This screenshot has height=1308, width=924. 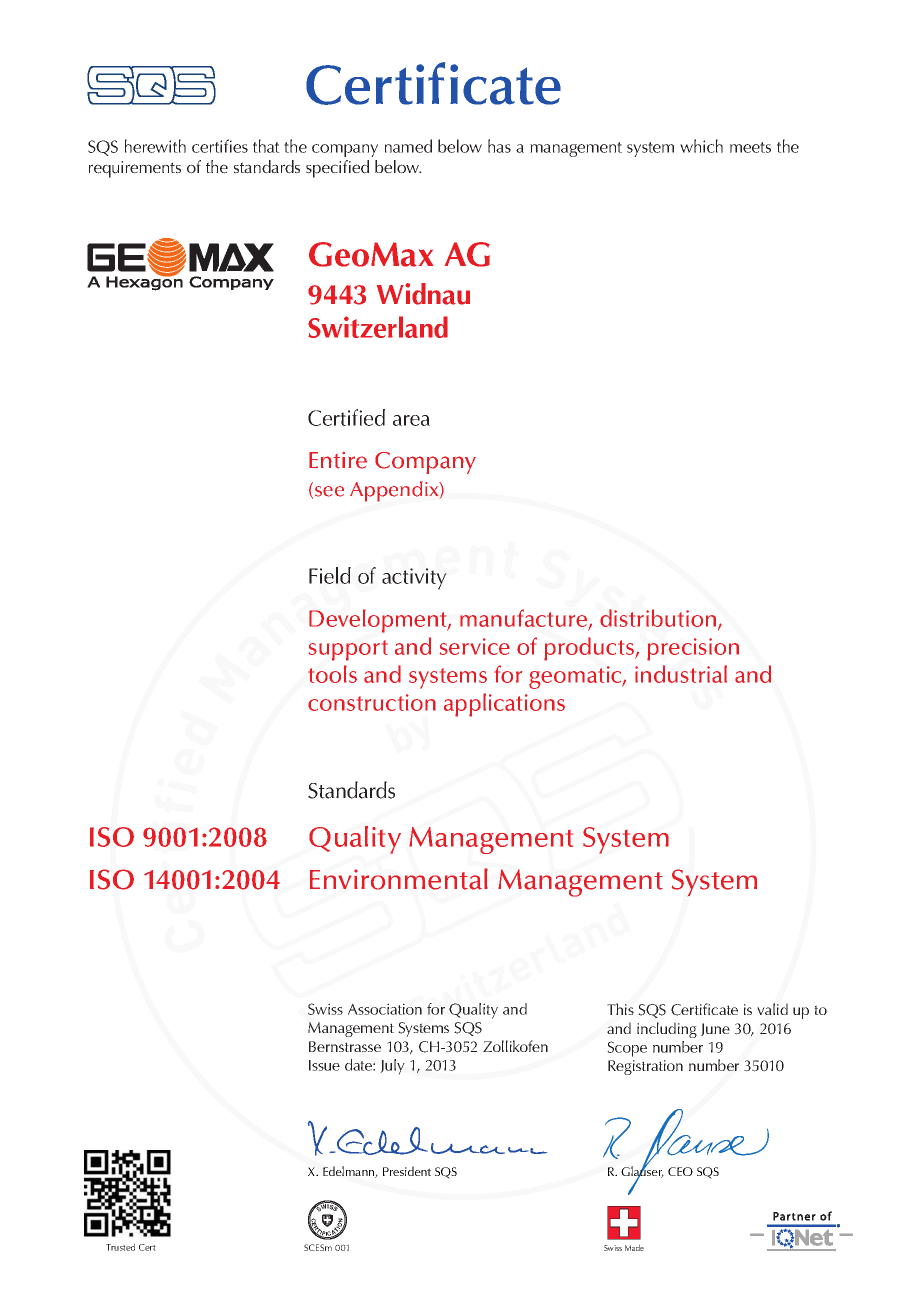 What do you see at coordinates (332, 674) in the screenshot?
I see `tools` at bounding box center [332, 674].
